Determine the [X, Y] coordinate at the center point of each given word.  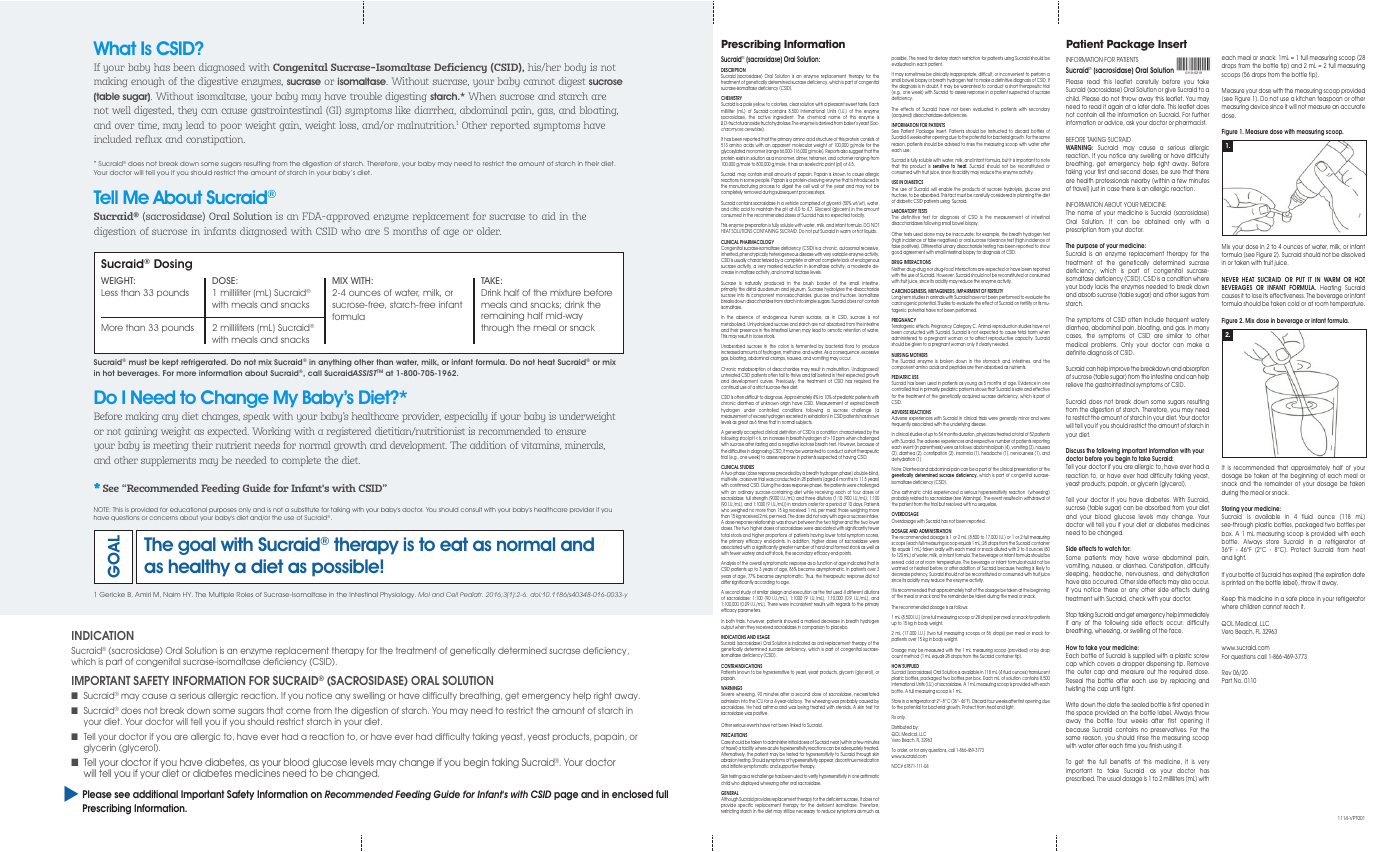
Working [271, 432]
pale [747, 106]
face [1176, 630]
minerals [585, 445]
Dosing [173, 265]
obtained [1157, 221]
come [298, 711]
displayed [750, 783]
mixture [565, 292]
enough [148, 82]
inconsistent [801, 604]
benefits [1120, 761]
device [1259, 106]
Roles [245, 594]
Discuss [1075, 450]
